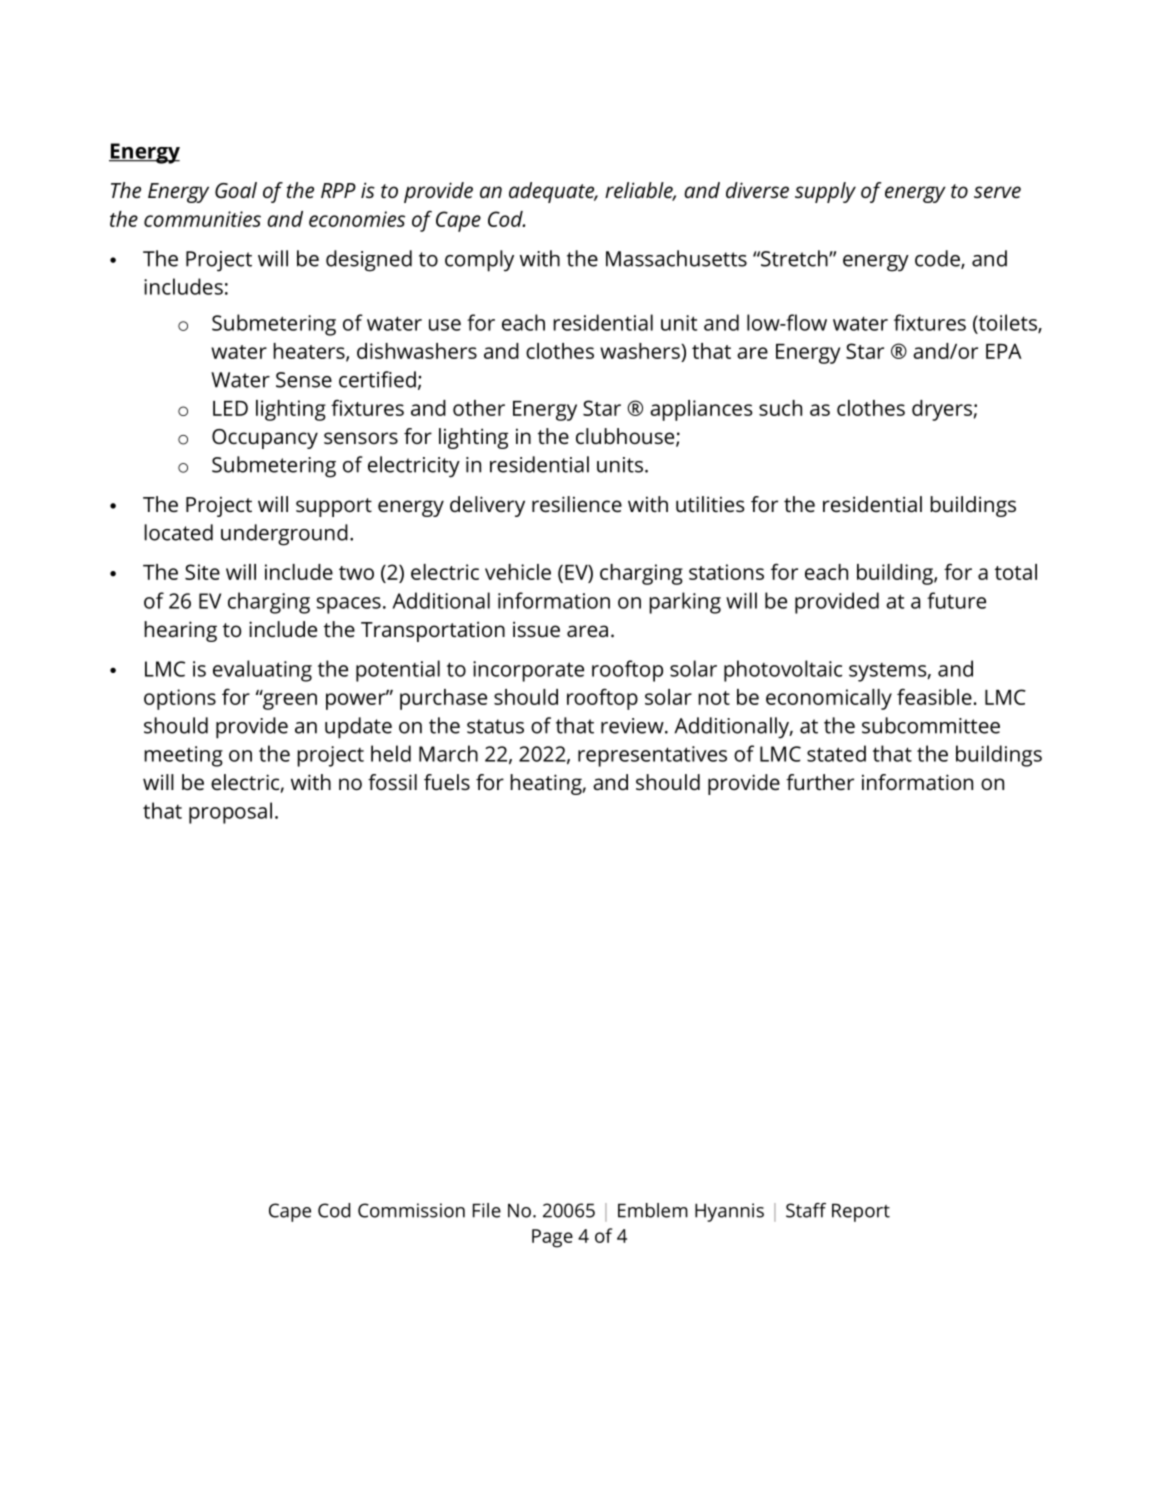  I want to click on Occupancy, so click(265, 439).
